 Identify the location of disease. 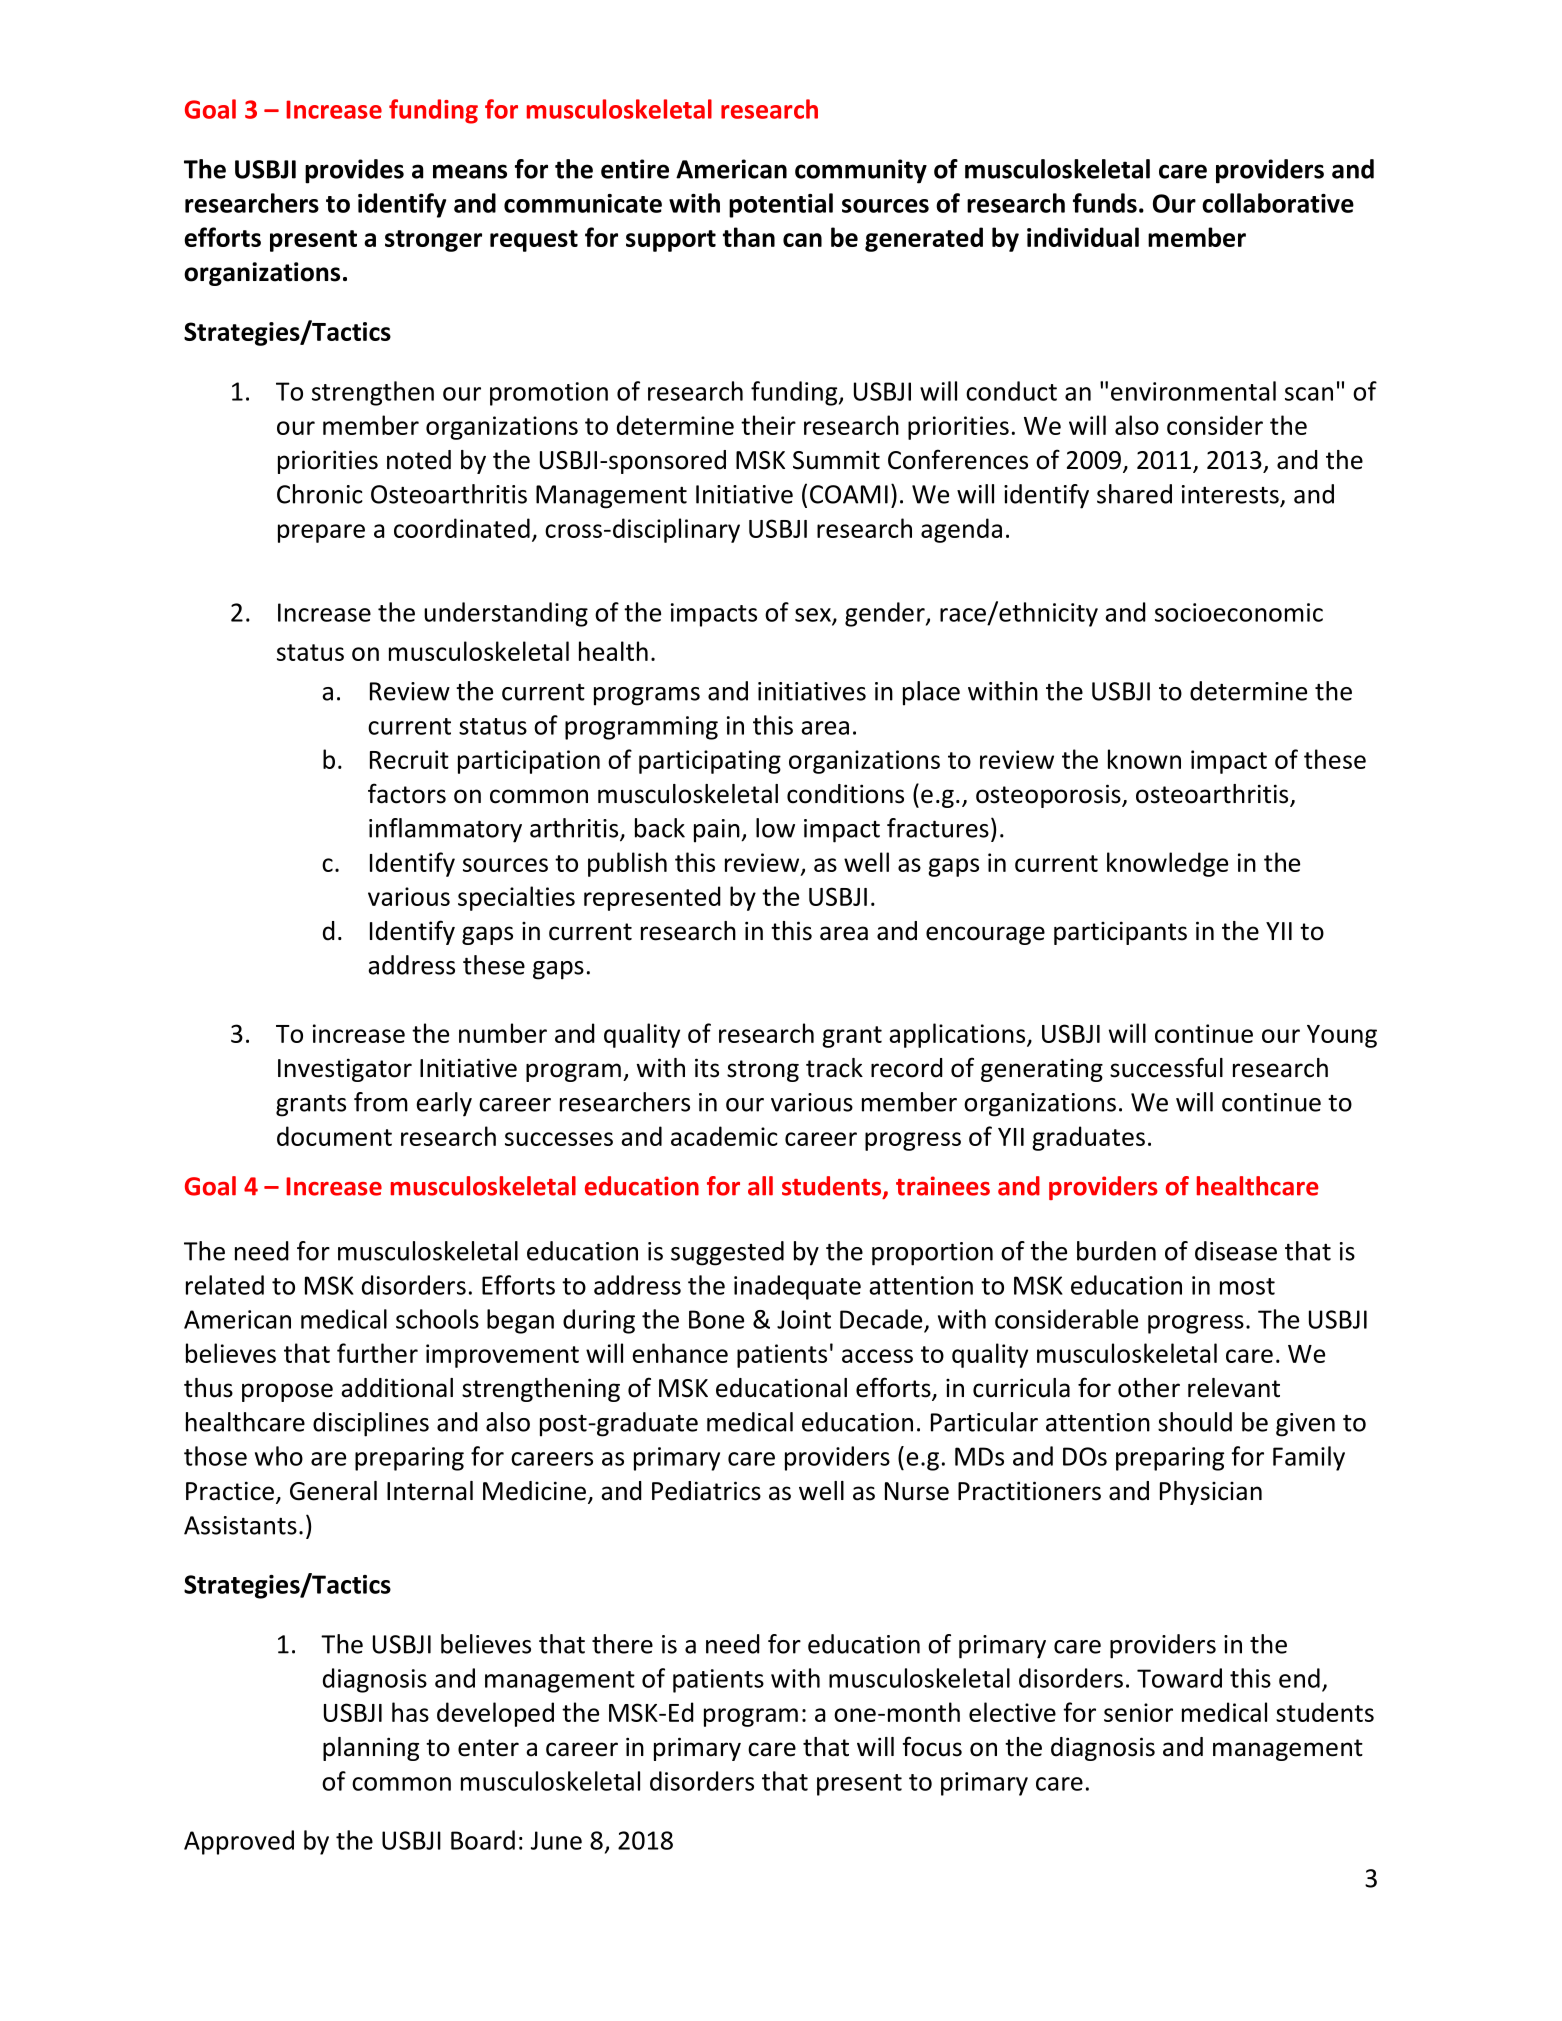
(1236, 1251).
